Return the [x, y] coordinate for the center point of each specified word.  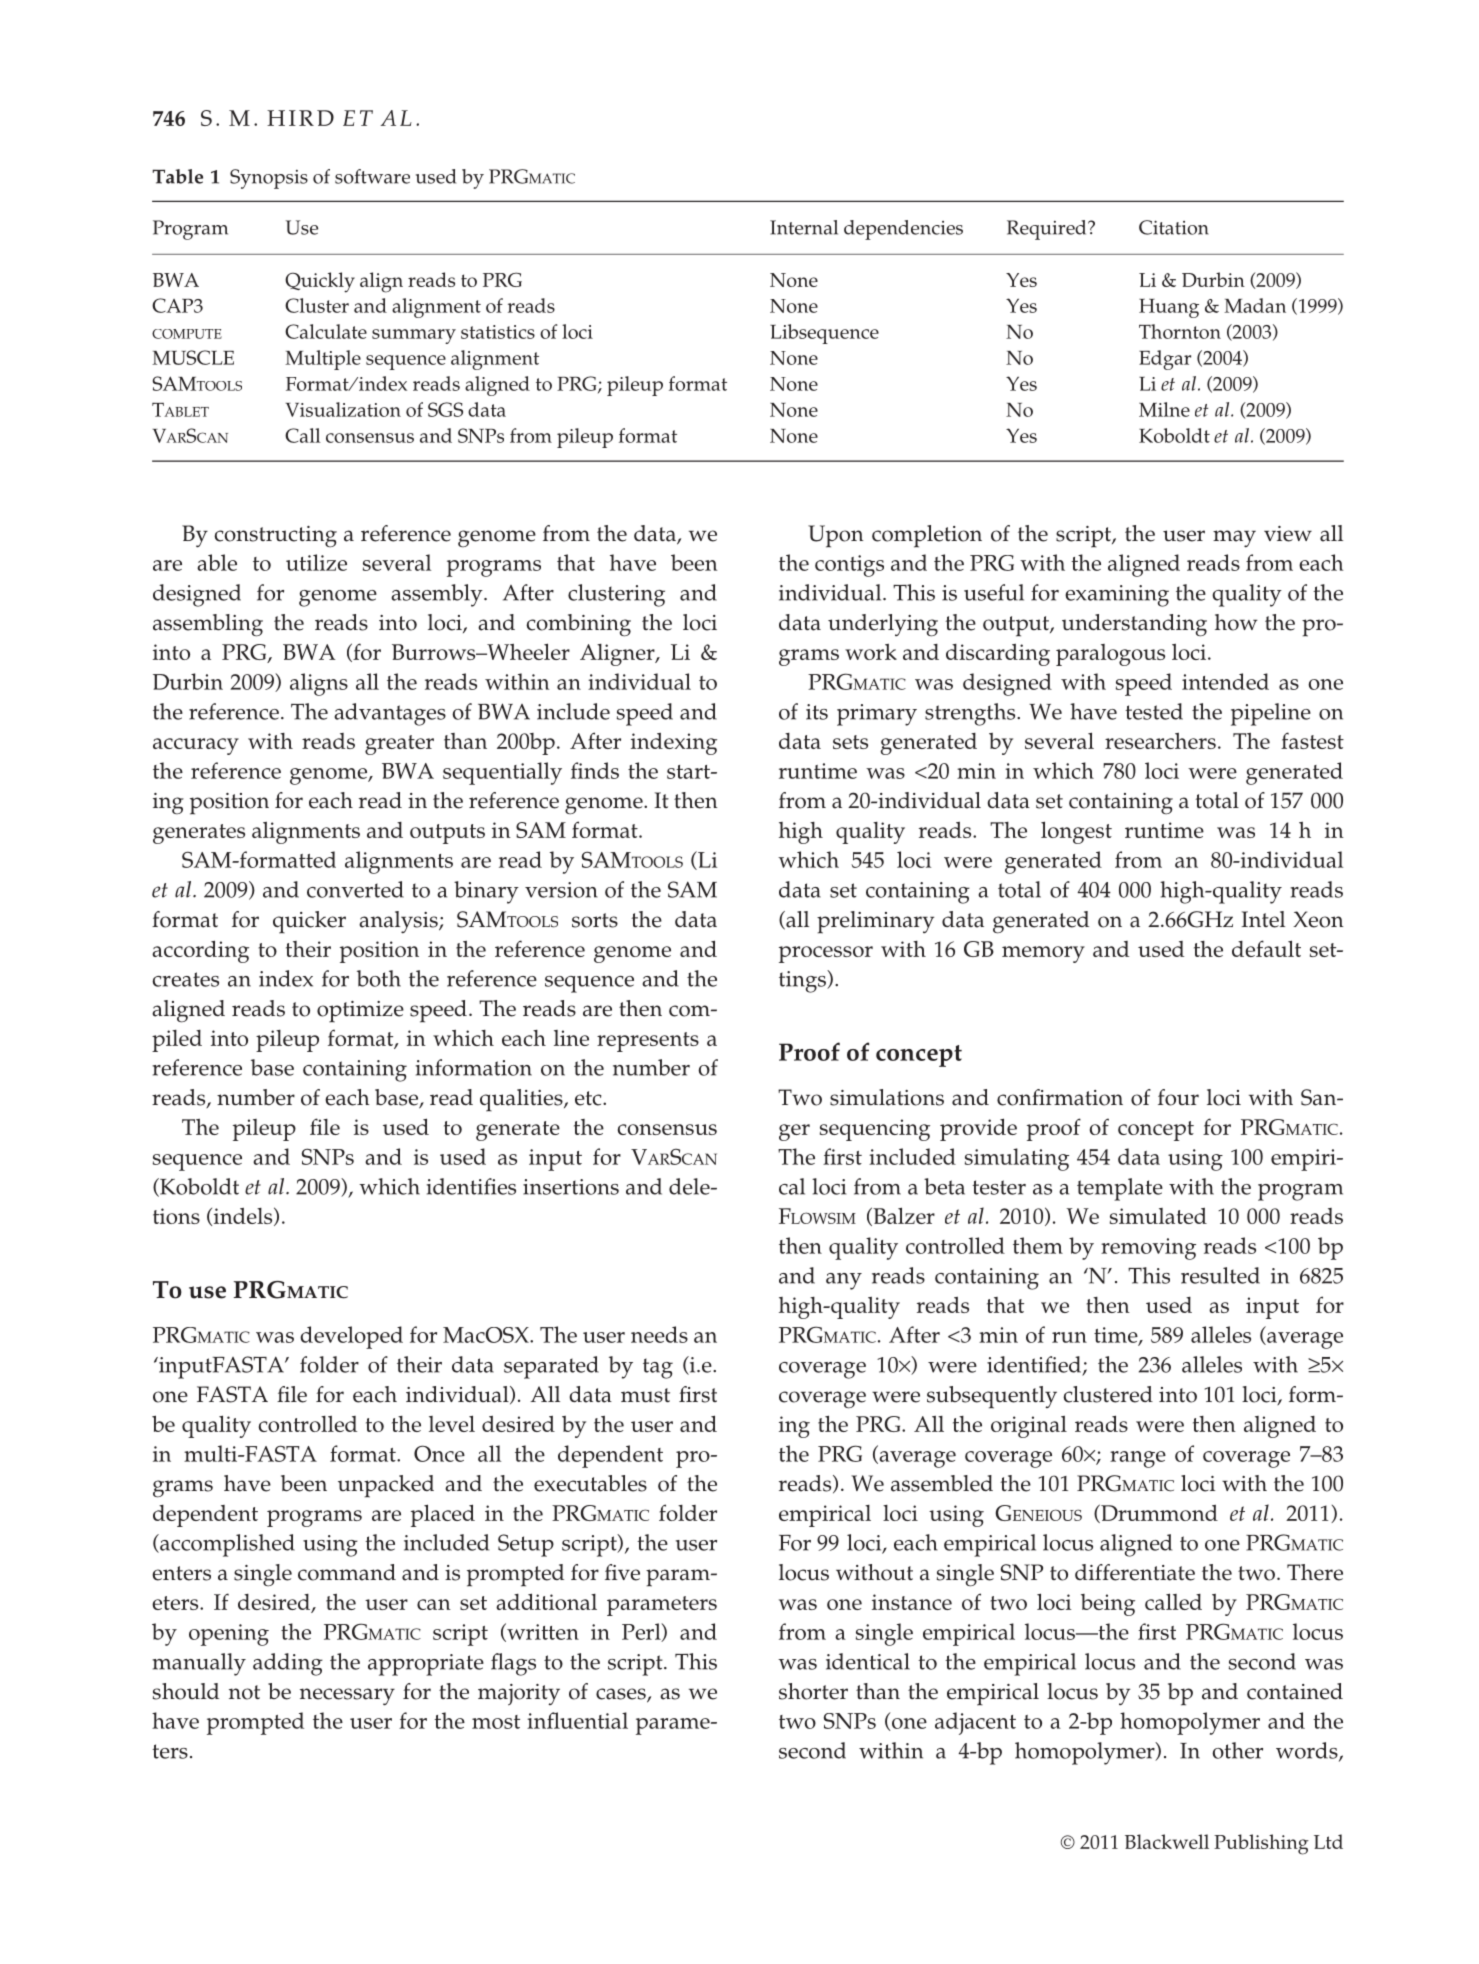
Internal [804, 227]
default [1266, 948]
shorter [813, 1691]
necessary [347, 1697]
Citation [1174, 227]
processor [826, 954]
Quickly [320, 282]
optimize [360, 1012]
